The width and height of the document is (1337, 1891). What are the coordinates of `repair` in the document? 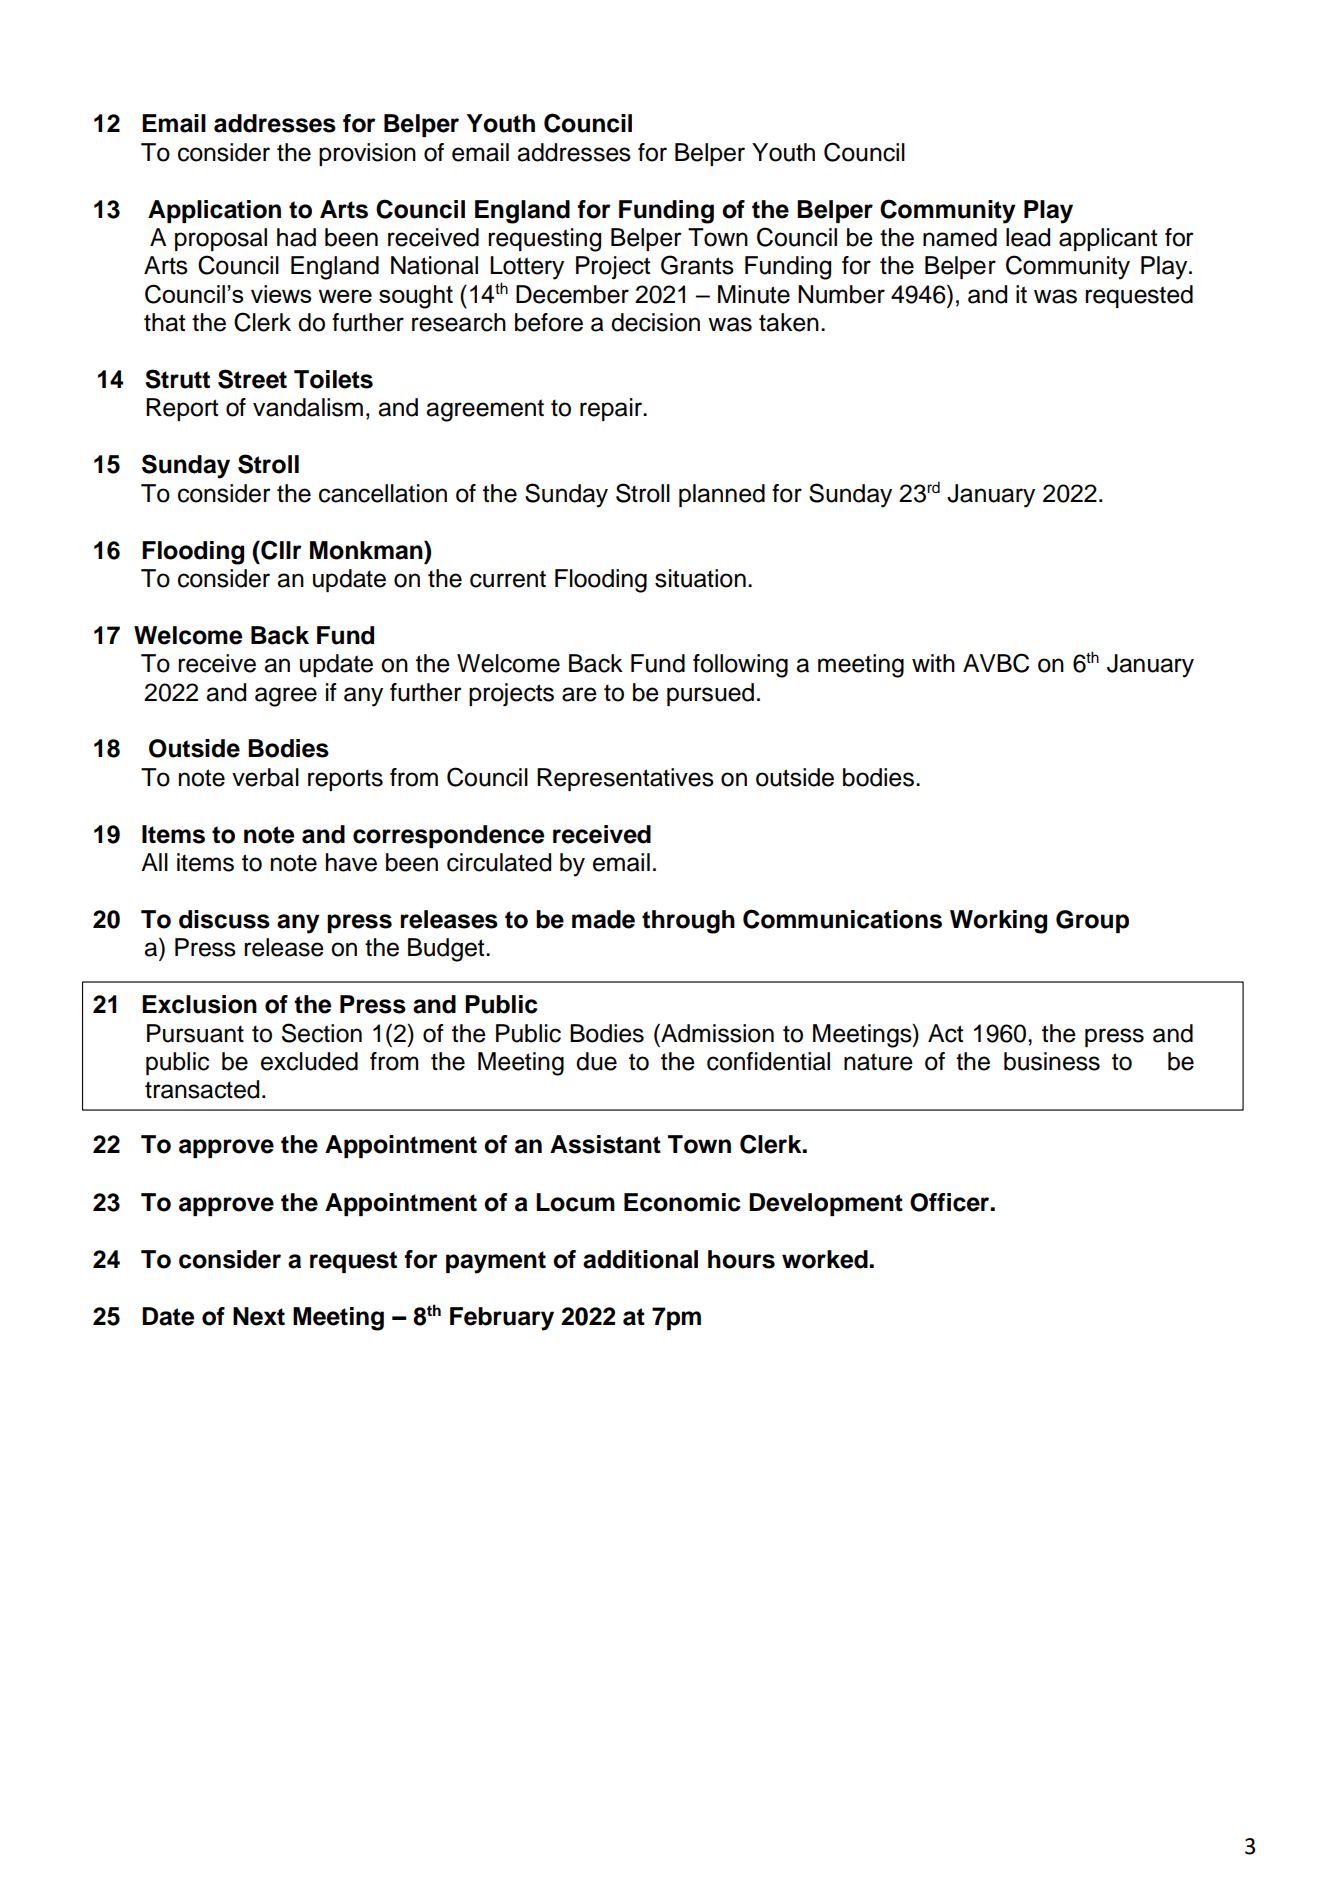 It's located at (612, 409).
